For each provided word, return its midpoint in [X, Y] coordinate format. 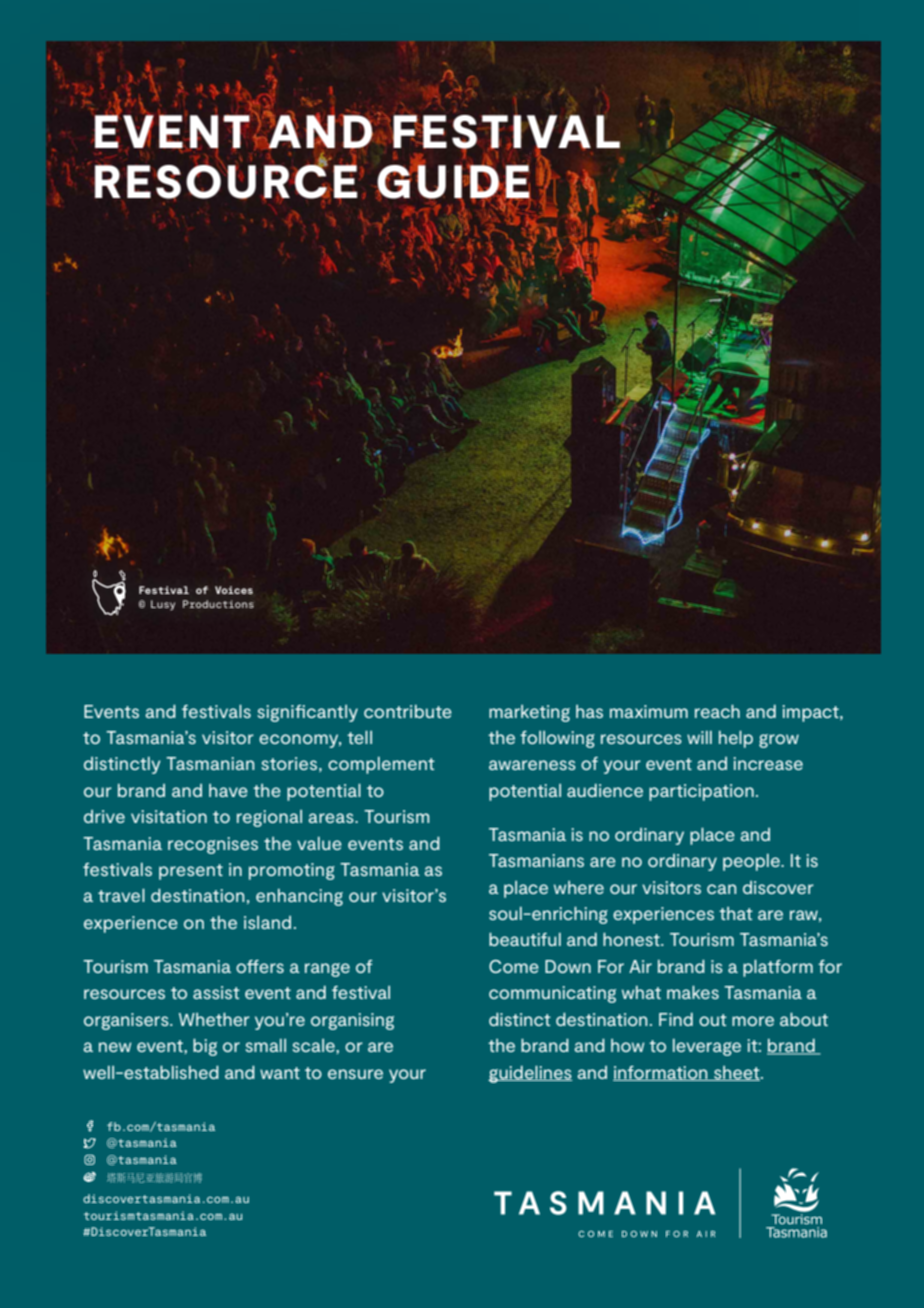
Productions [218, 604]
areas [332, 818]
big [205, 1047]
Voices [234, 590]
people [752, 862]
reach [717, 711]
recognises [213, 845]
